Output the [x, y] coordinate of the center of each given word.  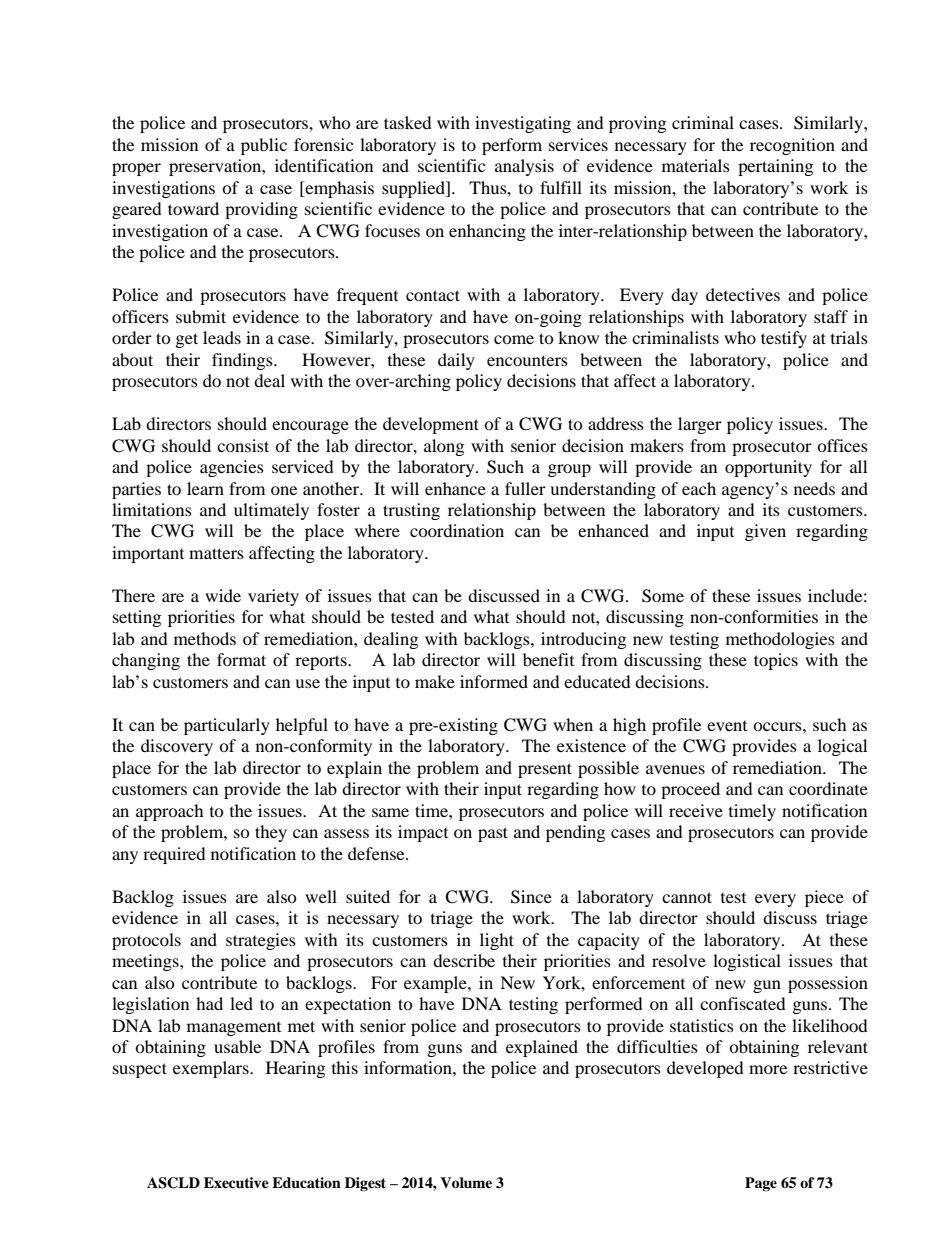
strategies [261, 941]
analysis [524, 167]
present [545, 770]
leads [222, 337]
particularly [227, 726]
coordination [457, 530]
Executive [236, 1182]
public [264, 146]
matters [216, 553]
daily [456, 361]
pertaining [775, 167]
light [497, 941]
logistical [747, 962]
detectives [743, 294]
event [727, 726]
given [765, 532]
